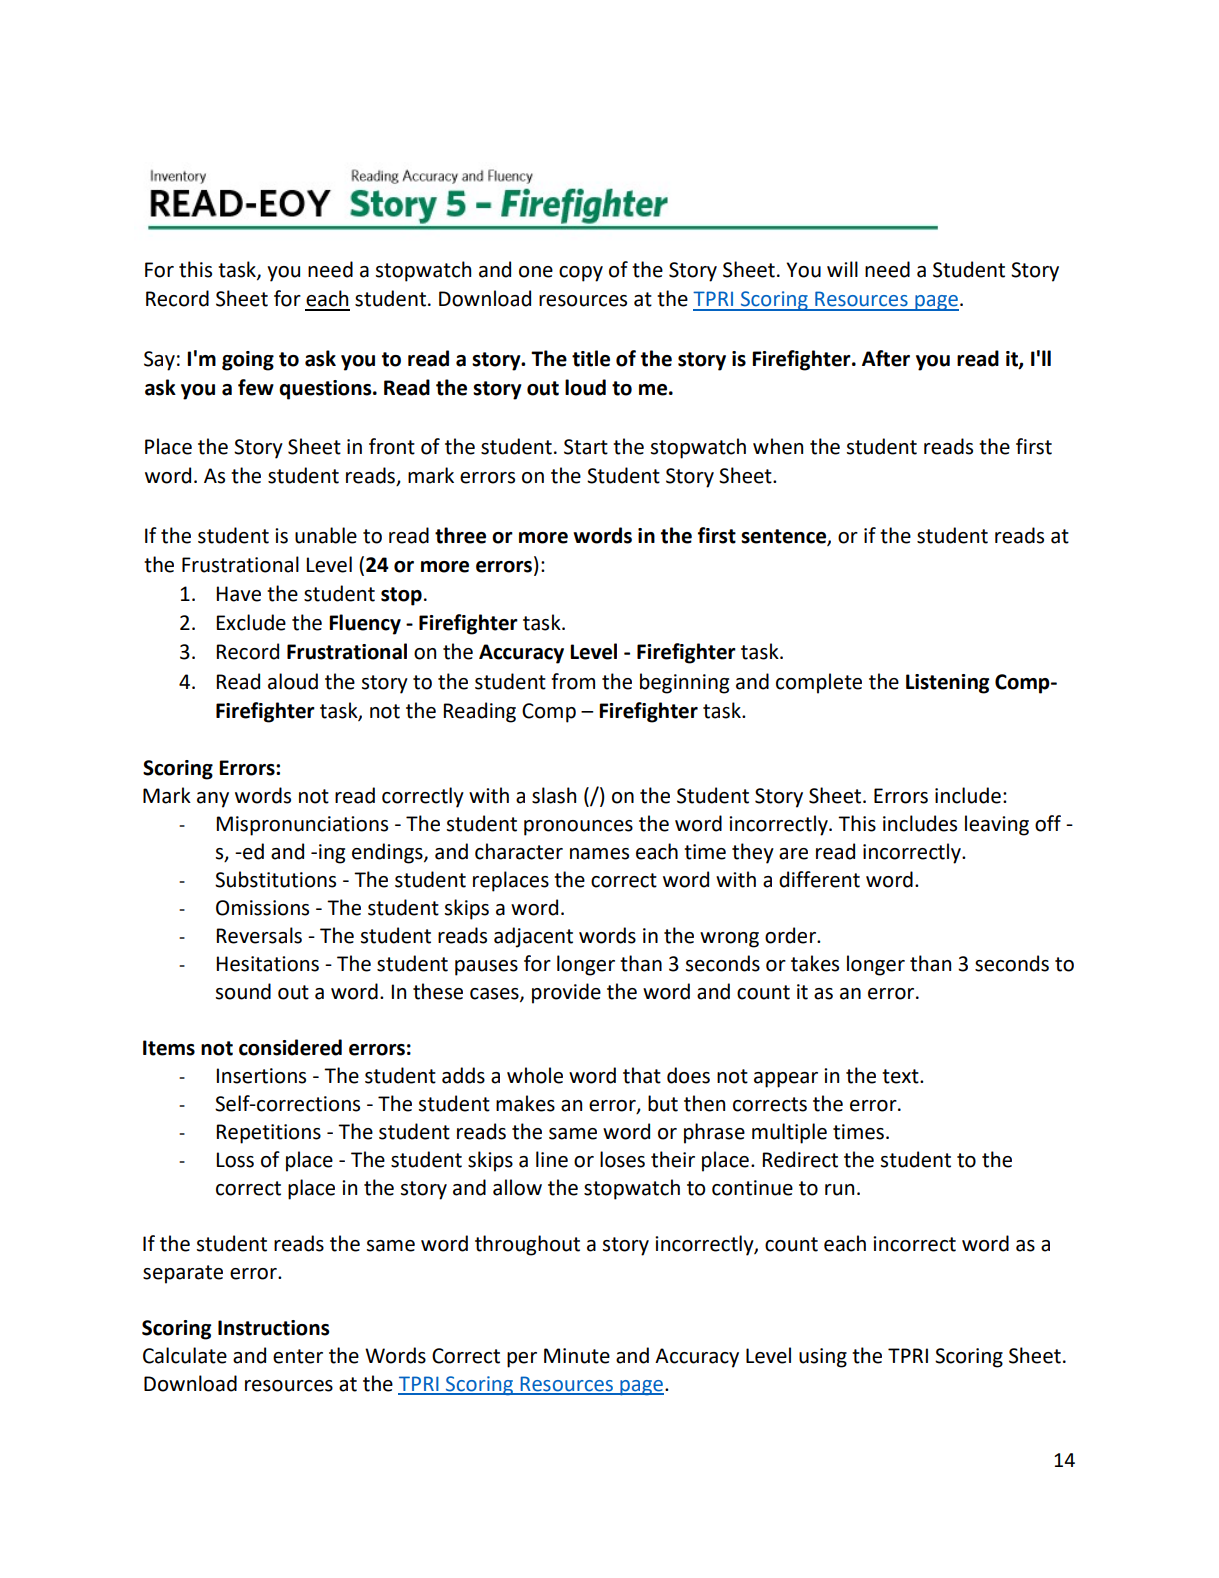  I want to click on Instructions, so click(274, 1328).
